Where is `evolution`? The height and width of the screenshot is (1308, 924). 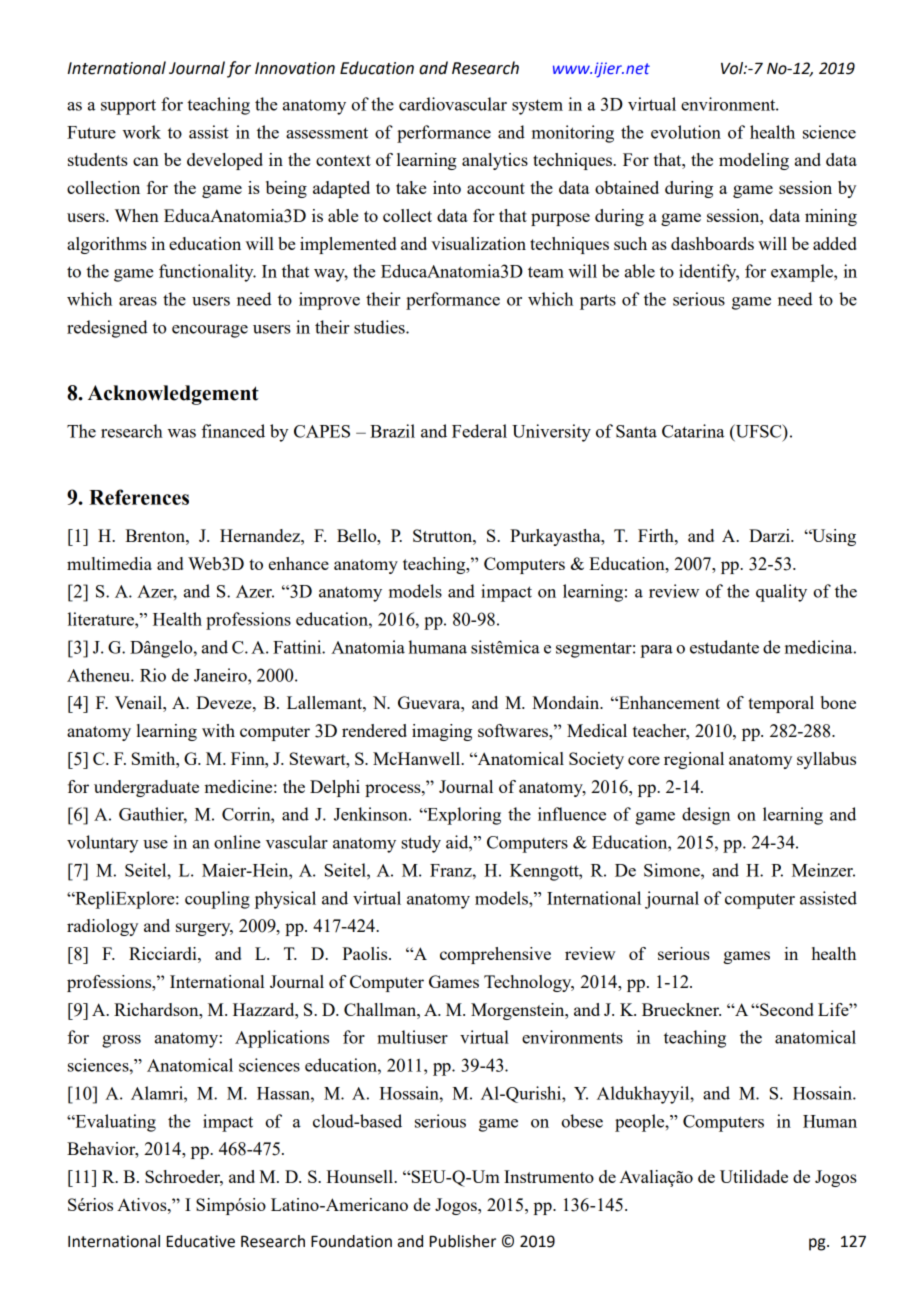 evolution is located at coordinates (686, 132).
